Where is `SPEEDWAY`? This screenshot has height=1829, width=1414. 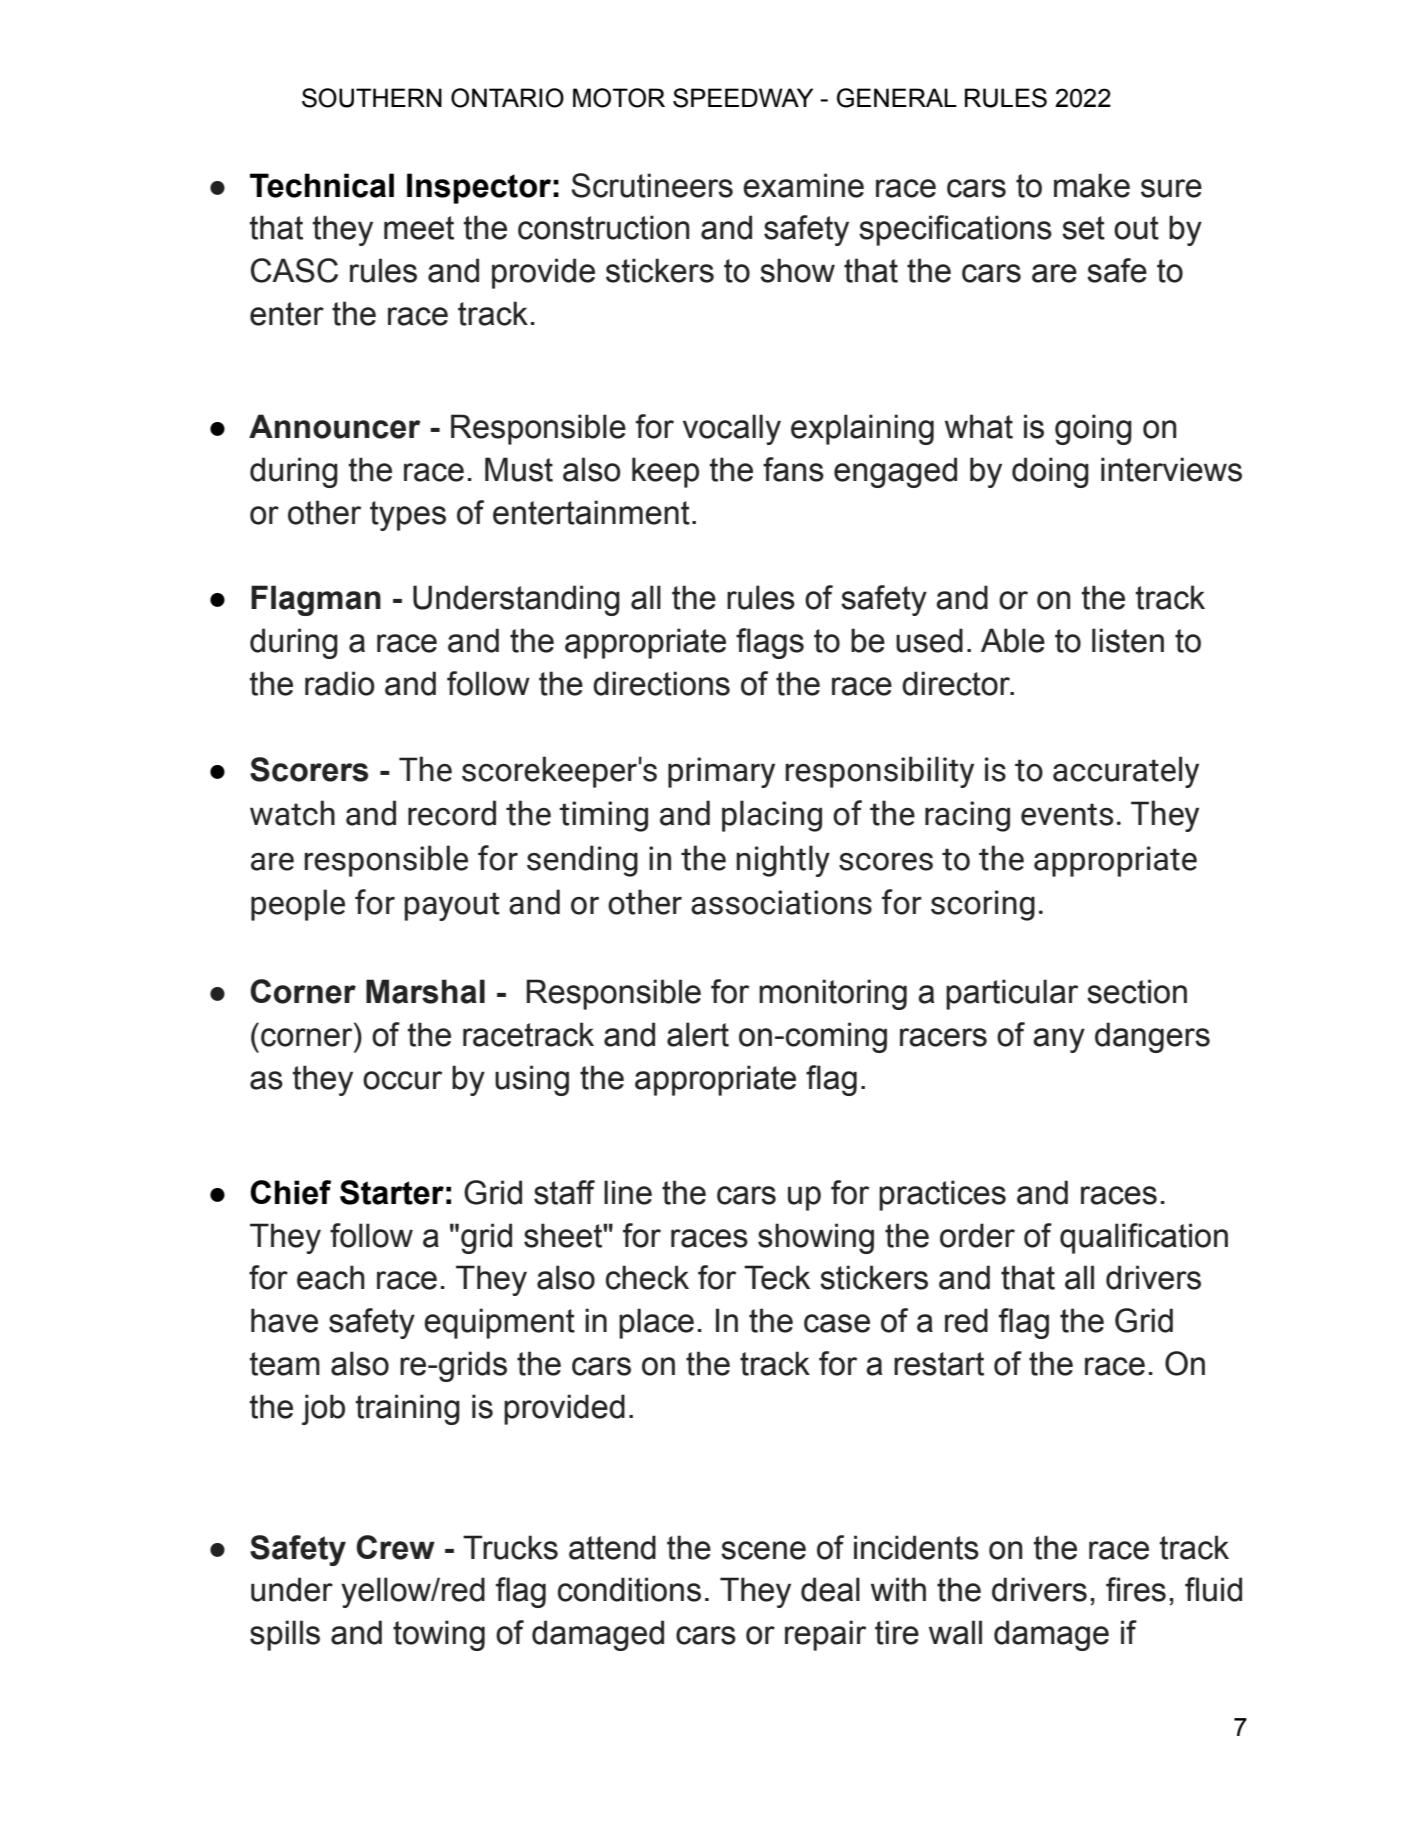 SPEEDWAY is located at coordinates (743, 98).
